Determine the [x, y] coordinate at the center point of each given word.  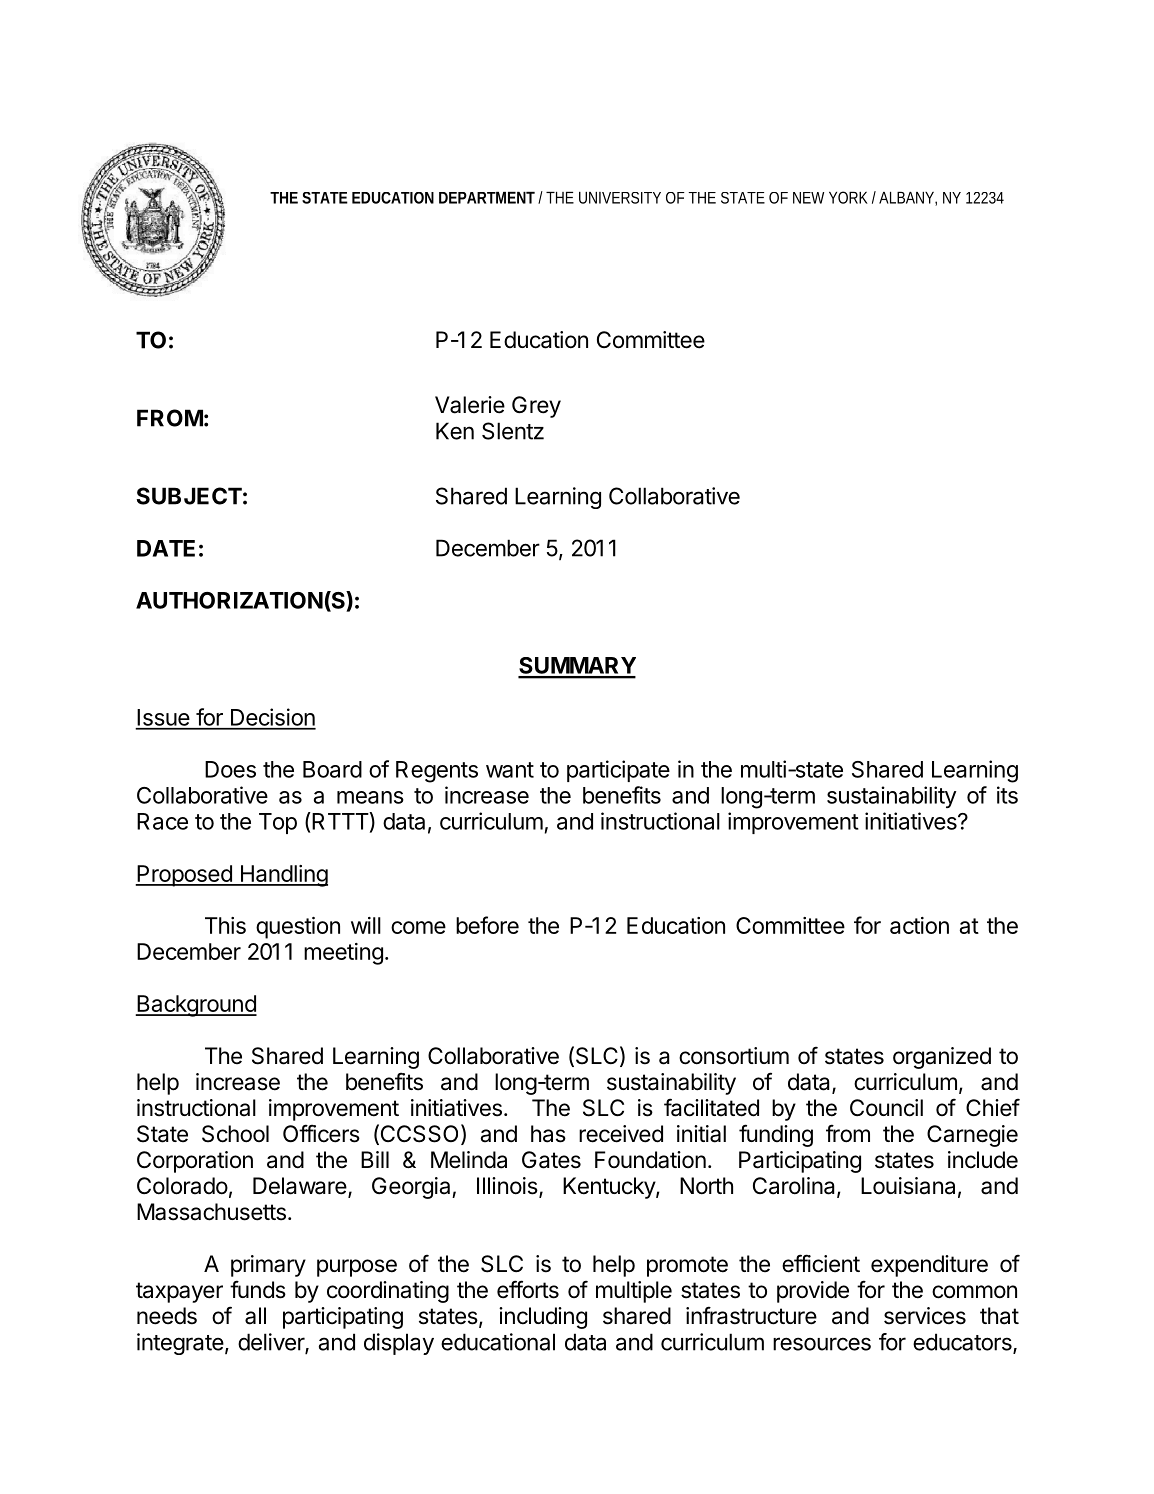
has [548, 1134]
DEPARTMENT [487, 198]
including [543, 1318]
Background [196, 1006]
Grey [536, 407]
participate [618, 771]
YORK [848, 197]
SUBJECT [189, 496]
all [255, 1316]
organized [942, 1058]
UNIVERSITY [620, 198]
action [919, 925]
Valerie [470, 405]
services [925, 1316]
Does [230, 769]
